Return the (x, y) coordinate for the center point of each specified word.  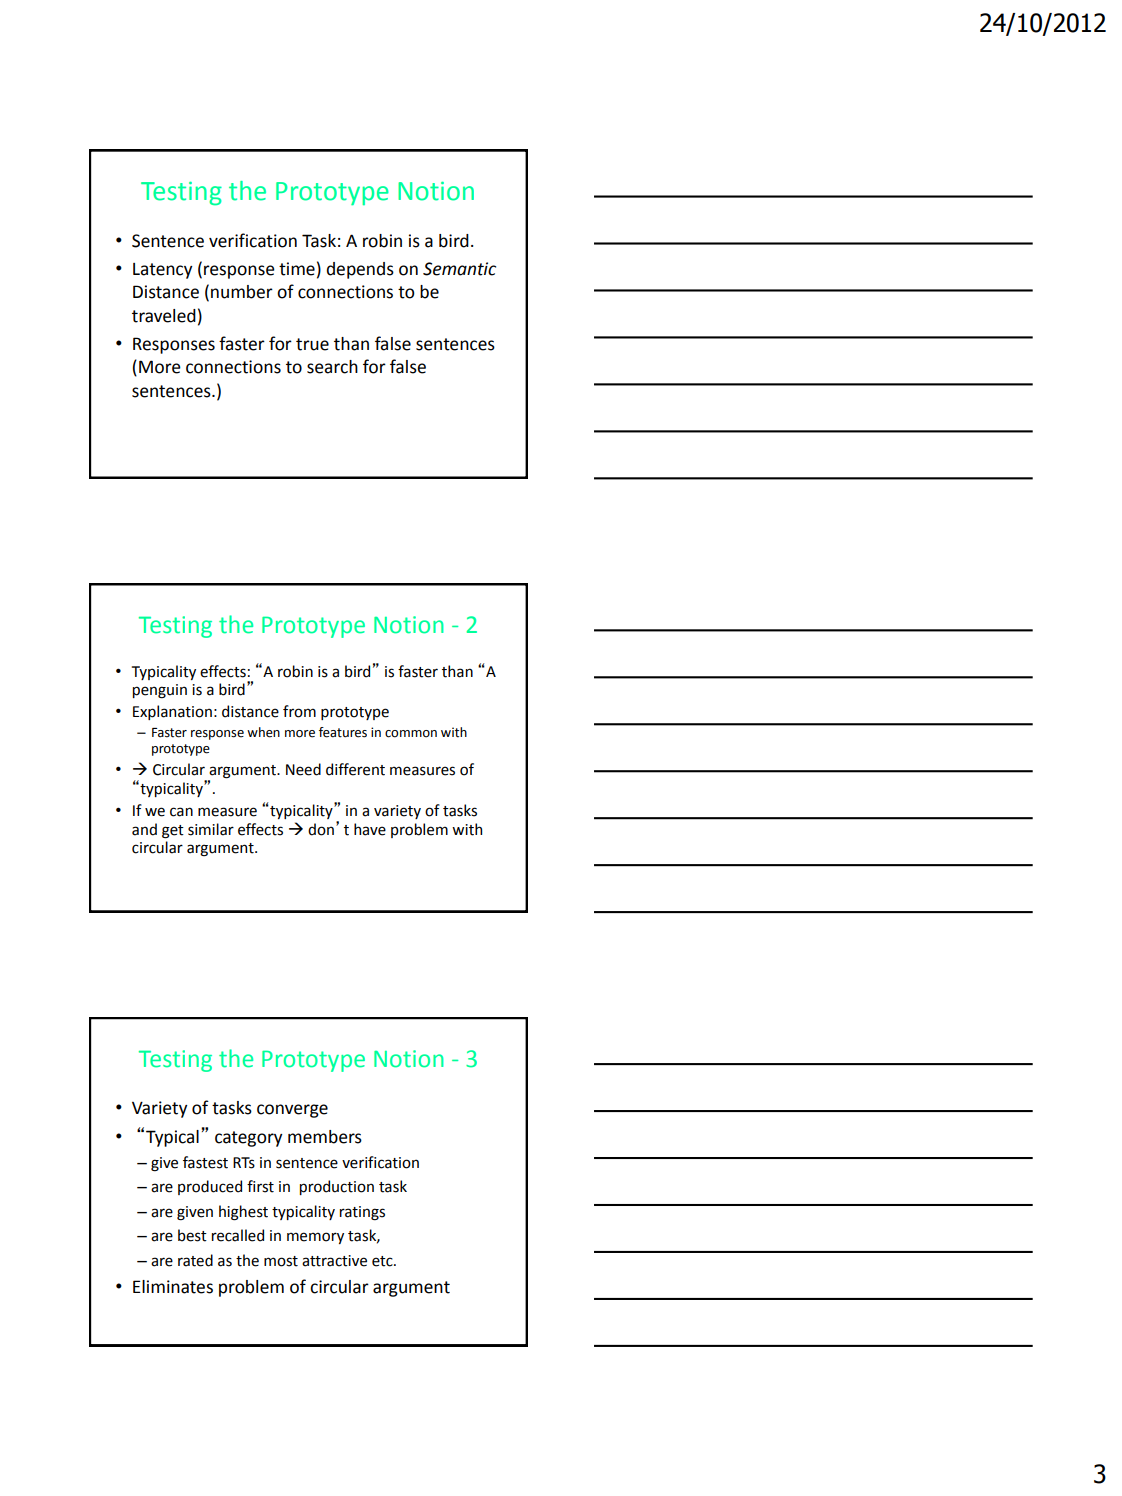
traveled (164, 316)
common (411, 734)
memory (315, 1238)
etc (383, 1261)
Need (303, 769)
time (297, 269)
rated (195, 1260)
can (181, 812)
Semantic (459, 269)
